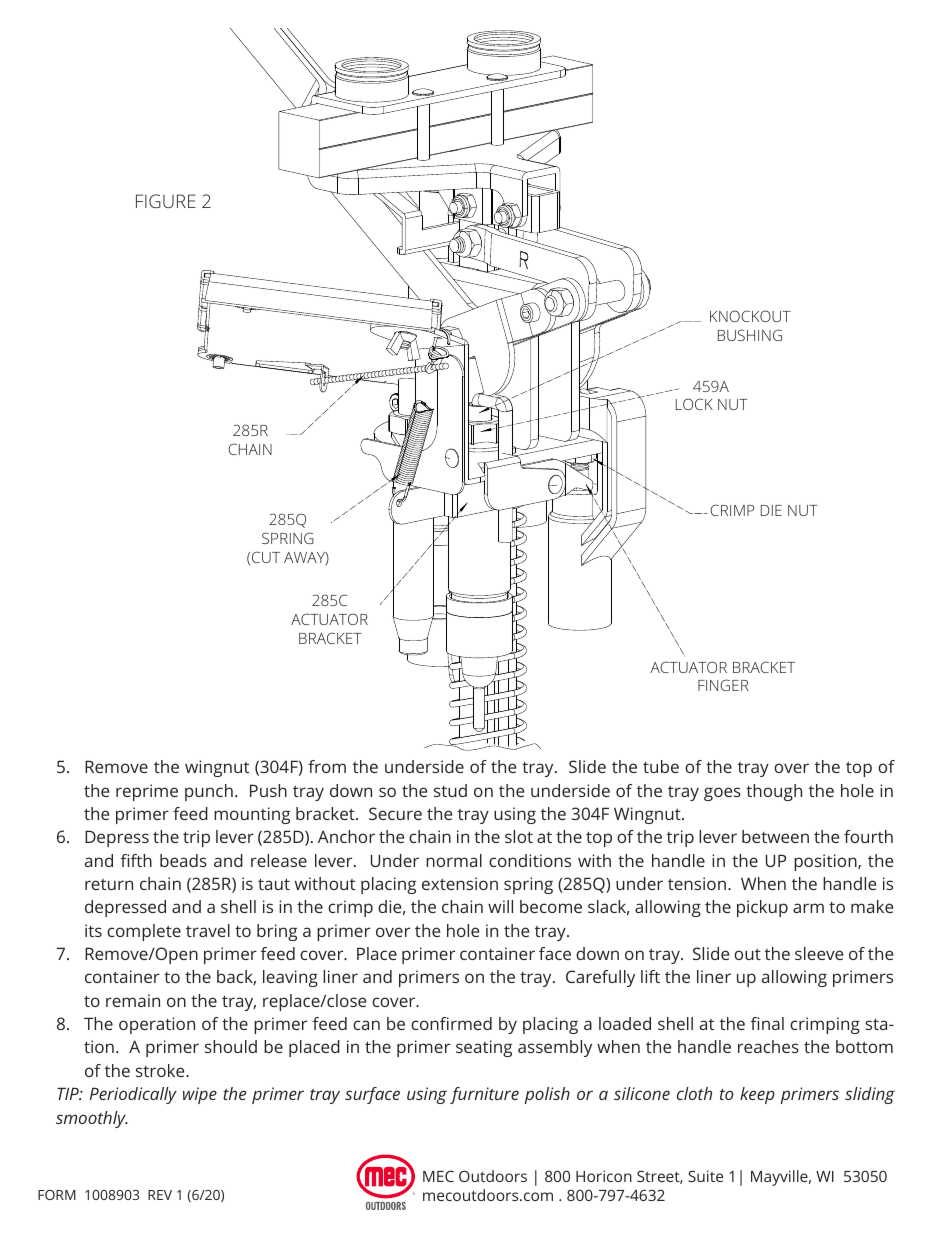  What do you see at coordinates (694, 404) in the image?
I see `LOCK` at bounding box center [694, 404].
